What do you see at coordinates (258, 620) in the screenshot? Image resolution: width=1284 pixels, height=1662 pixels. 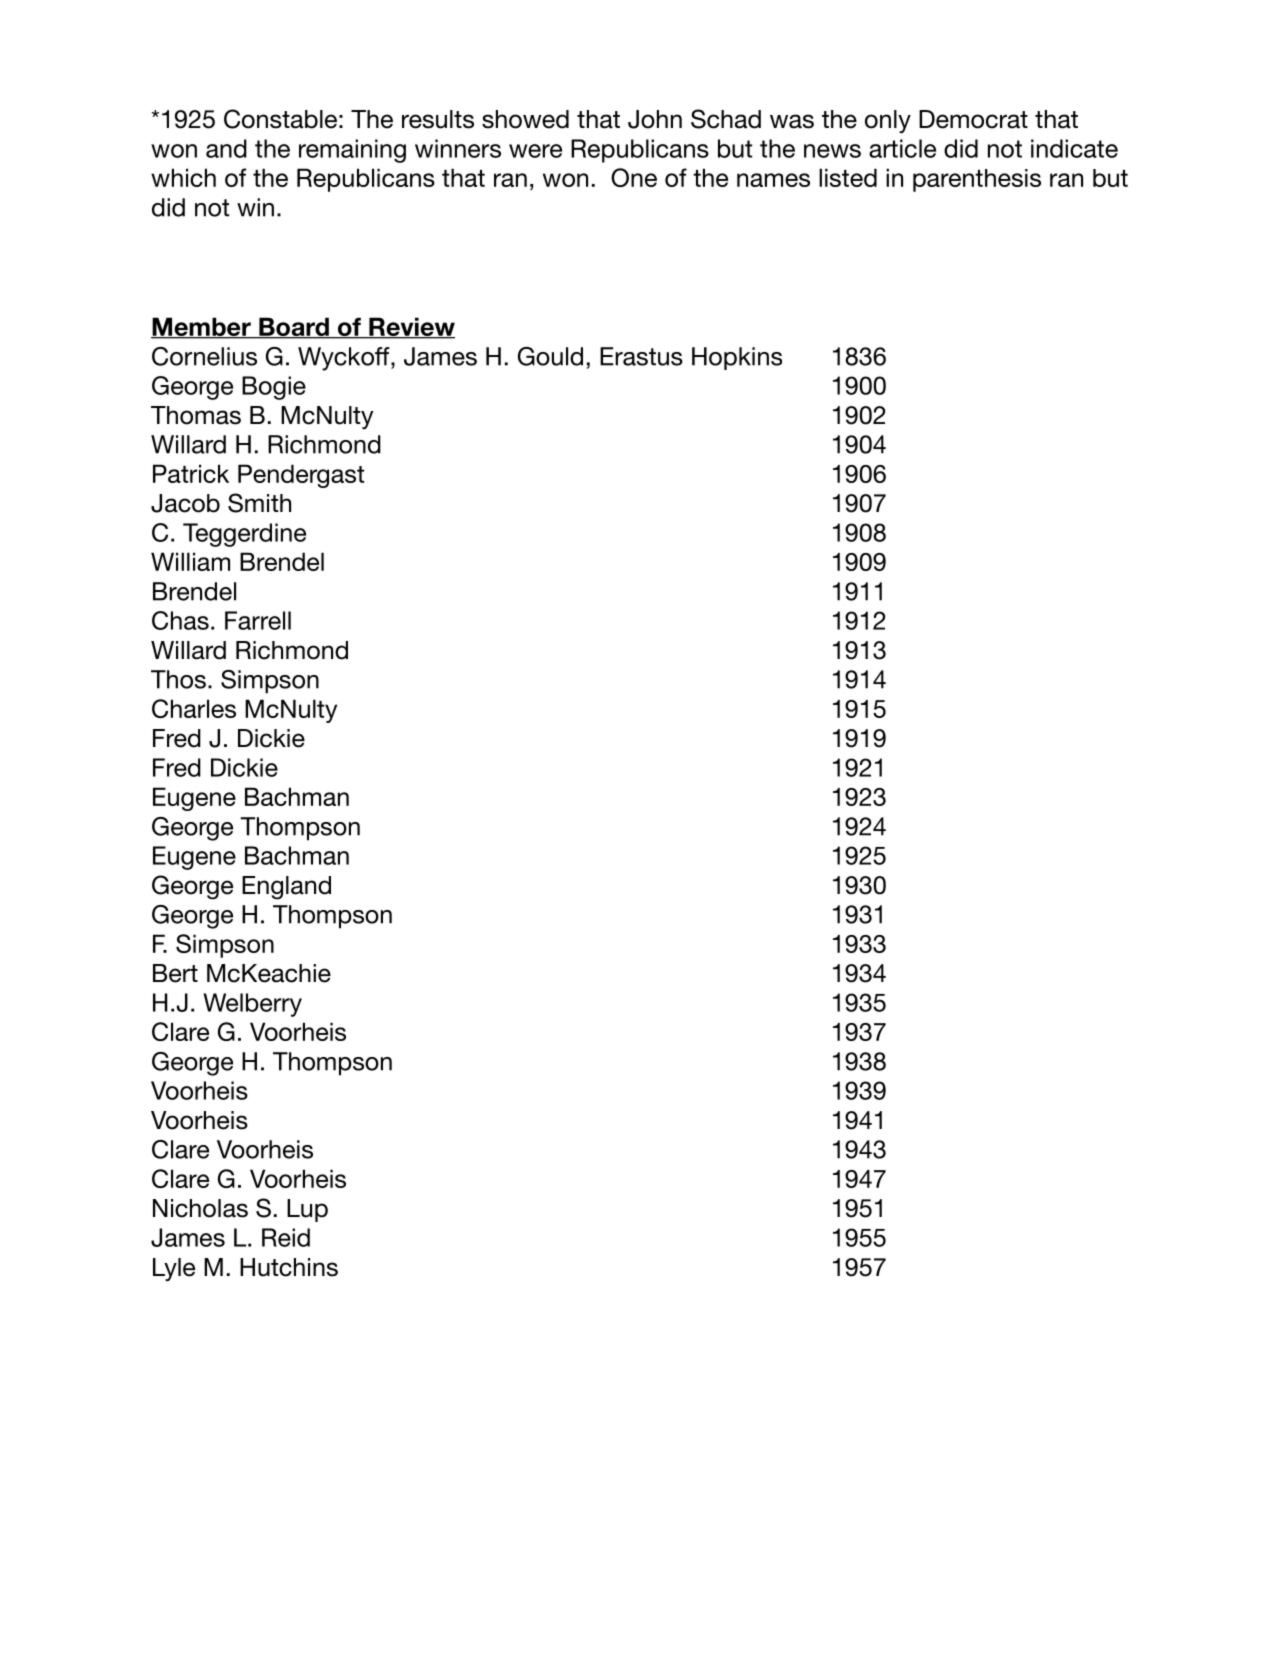 I see `Farrell` at bounding box center [258, 620].
